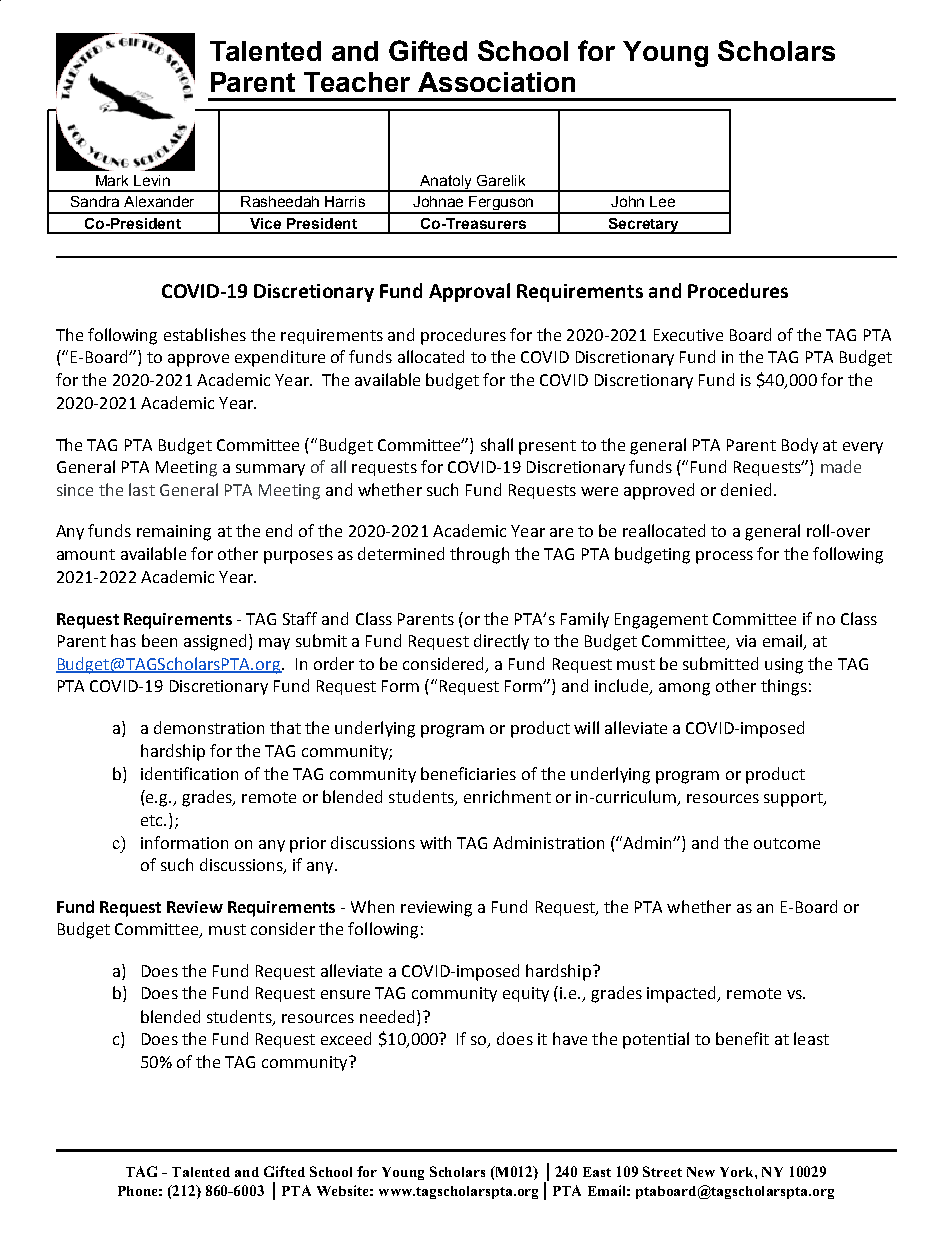 The width and height of the screenshot is (952, 1233). I want to click on support, so click(794, 799).
